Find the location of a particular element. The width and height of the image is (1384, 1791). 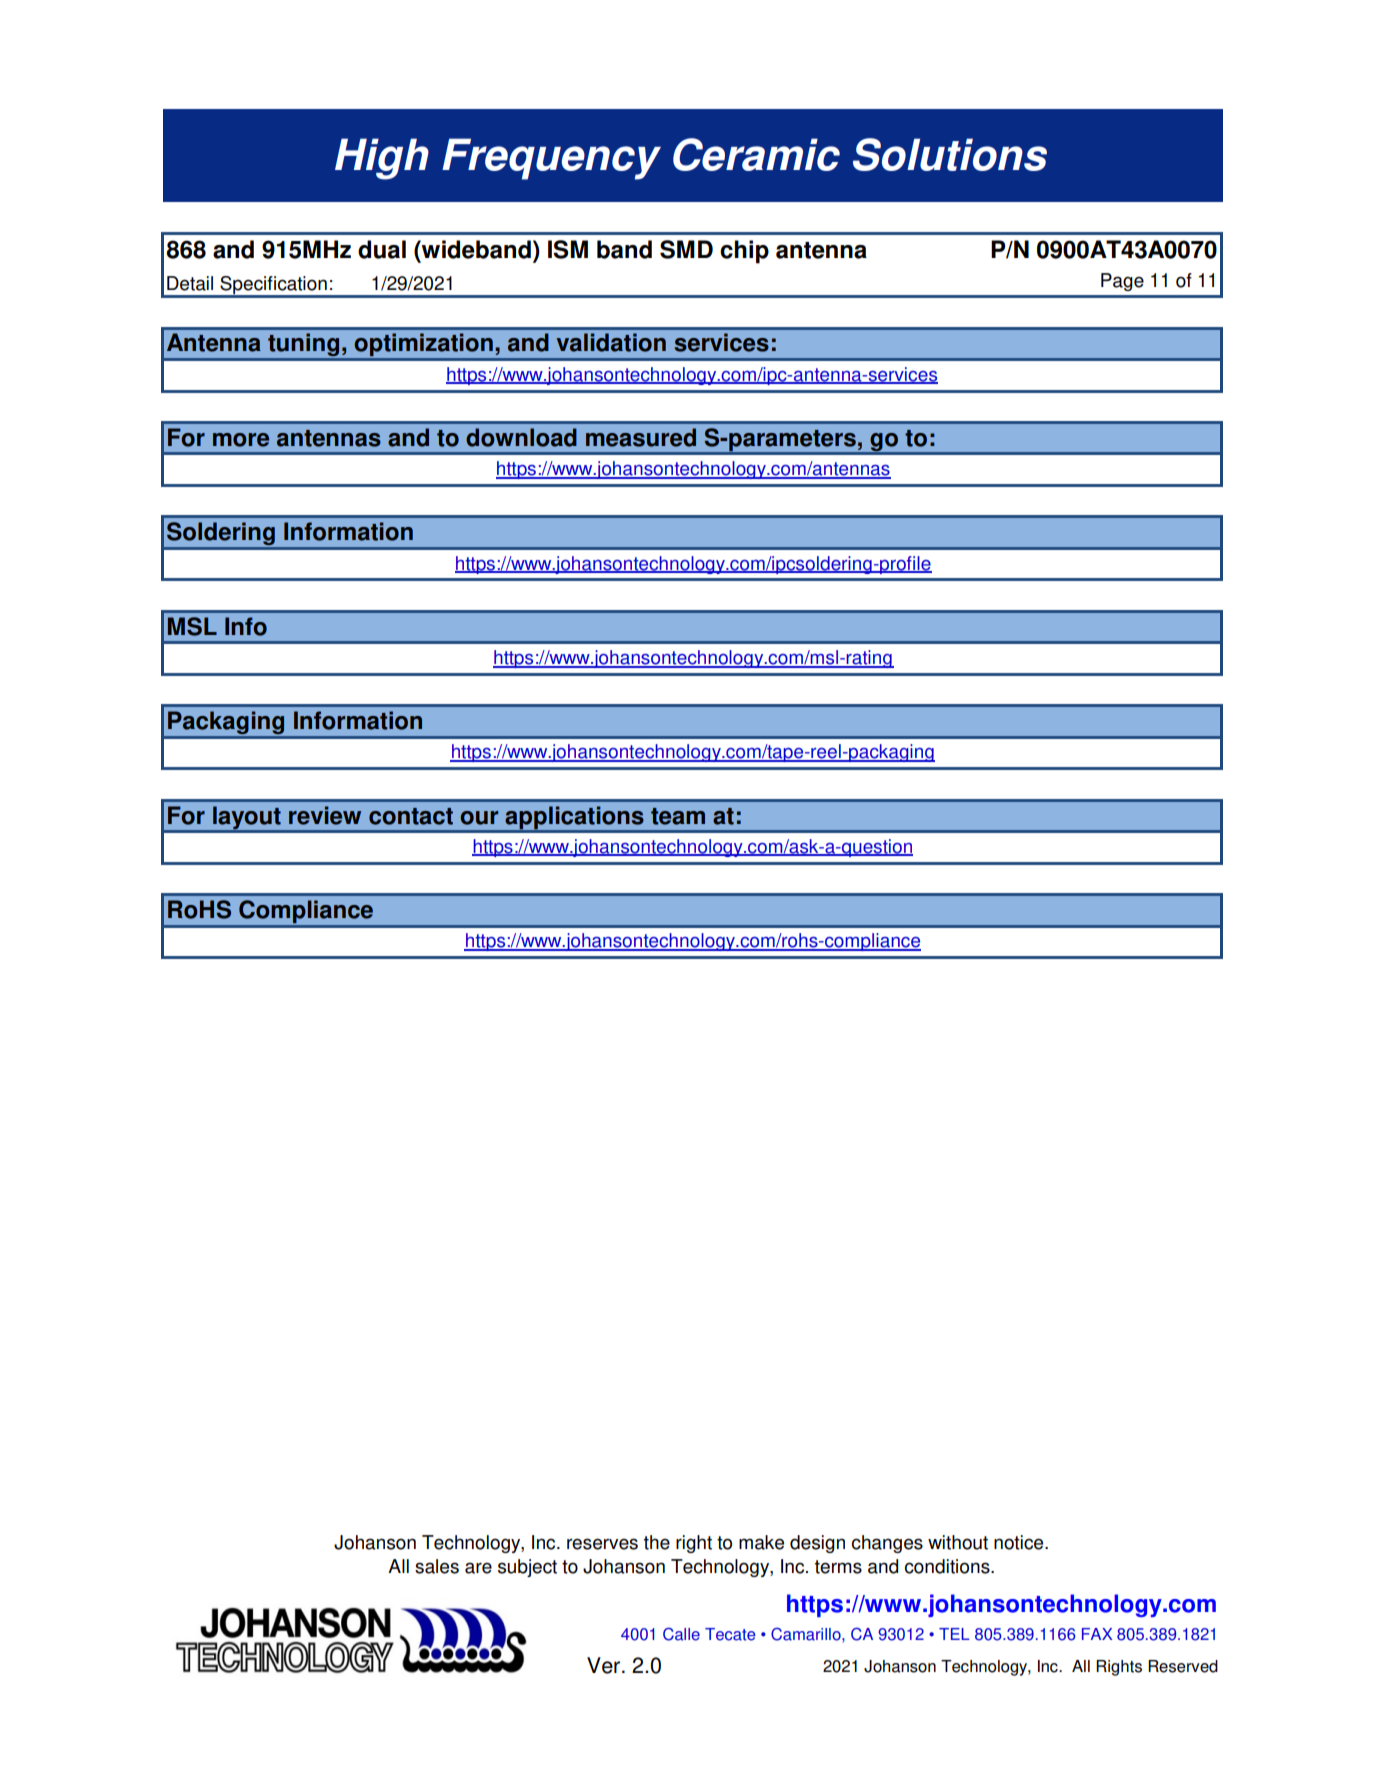

chip is located at coordinates (744, 252).
